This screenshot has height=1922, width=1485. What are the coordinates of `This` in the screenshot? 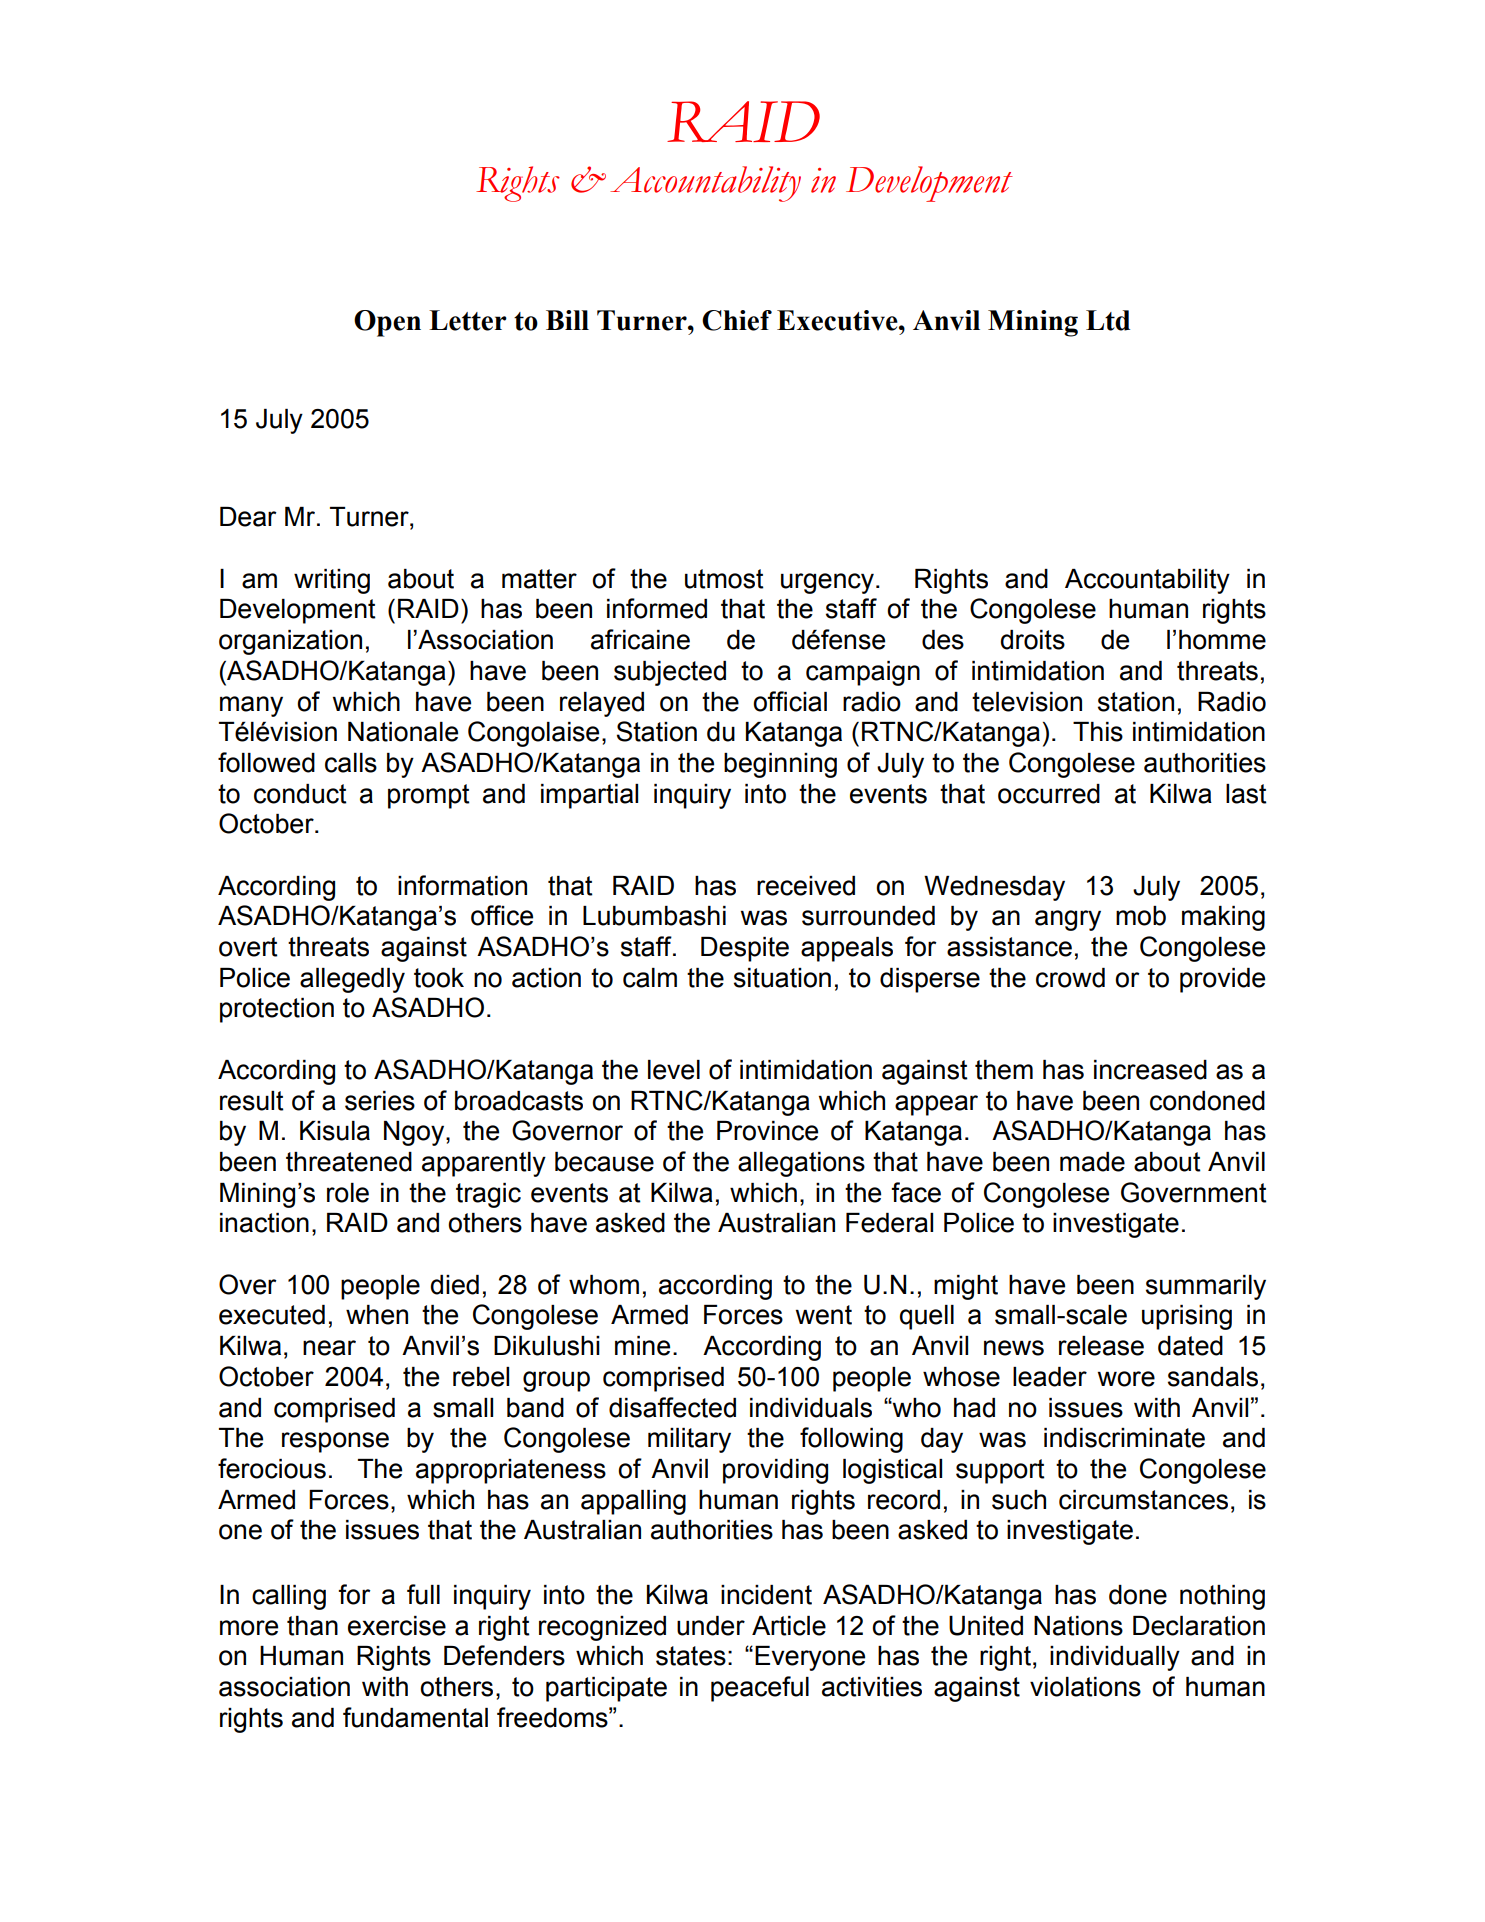 It's located at (1098, 732).
